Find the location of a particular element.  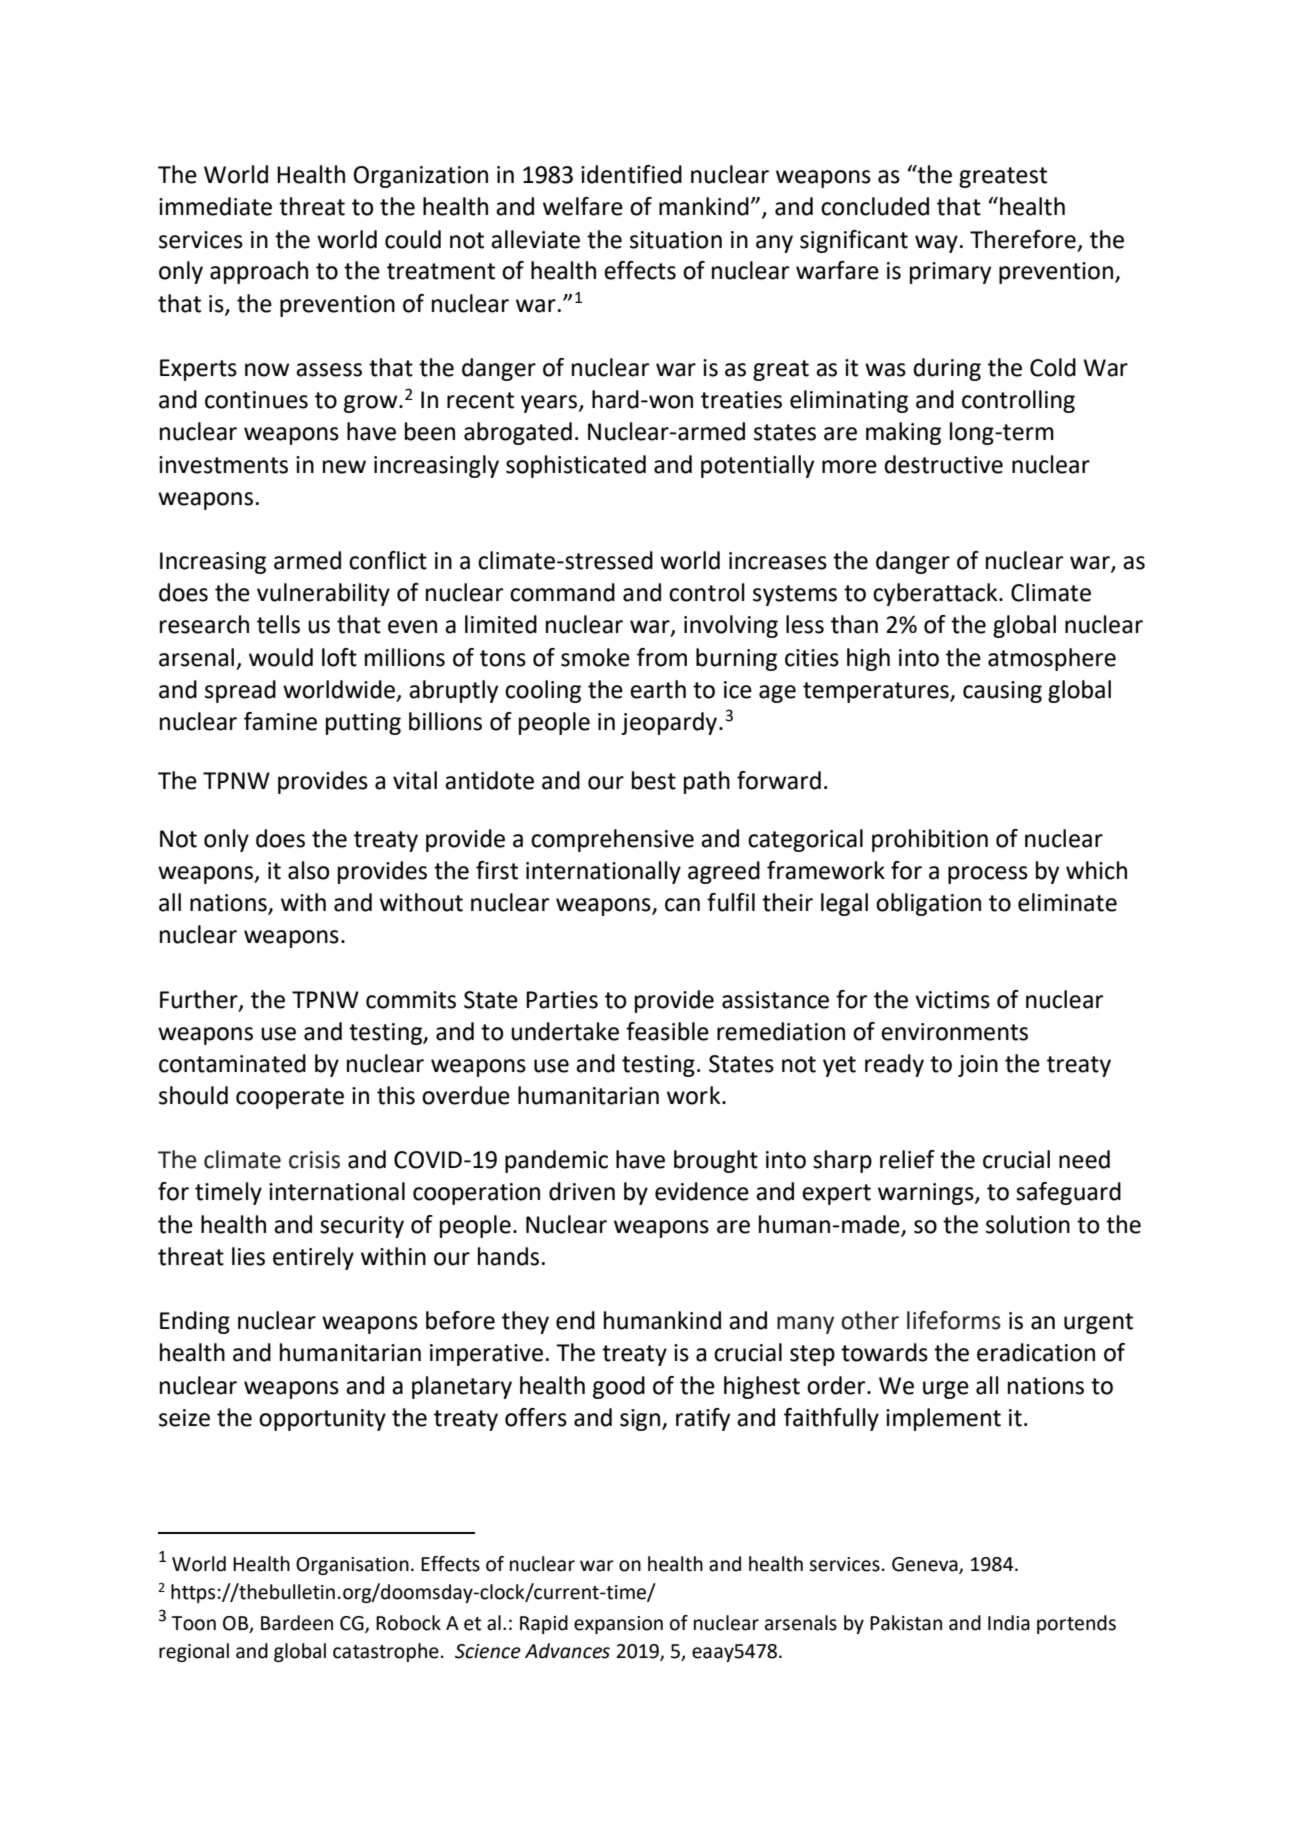

expansion is located at coordinates (618, 1625).
